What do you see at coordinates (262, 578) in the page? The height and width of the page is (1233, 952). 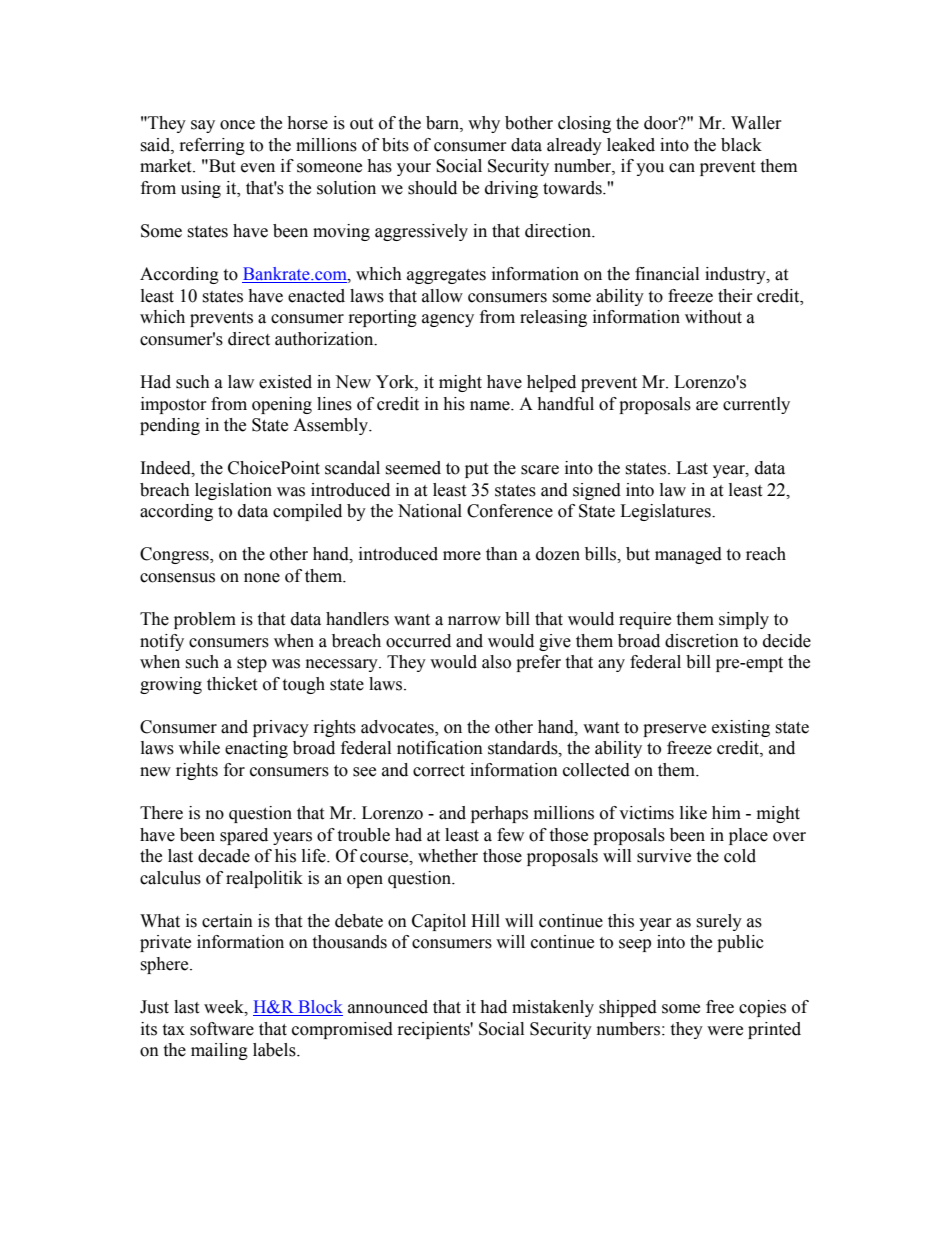 I see `none` at bounding box center [262, 578].
